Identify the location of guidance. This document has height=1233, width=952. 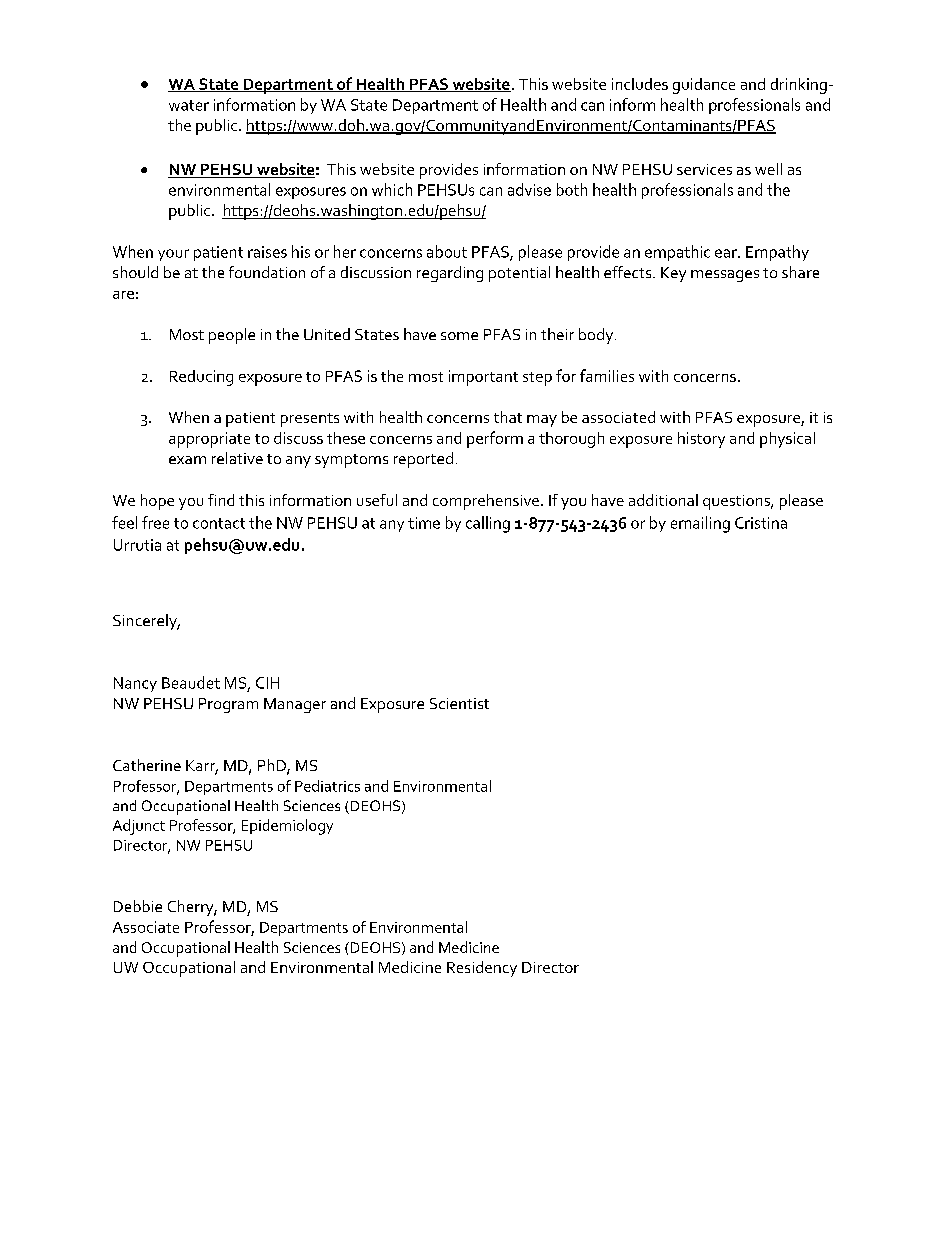
(704, 86).
